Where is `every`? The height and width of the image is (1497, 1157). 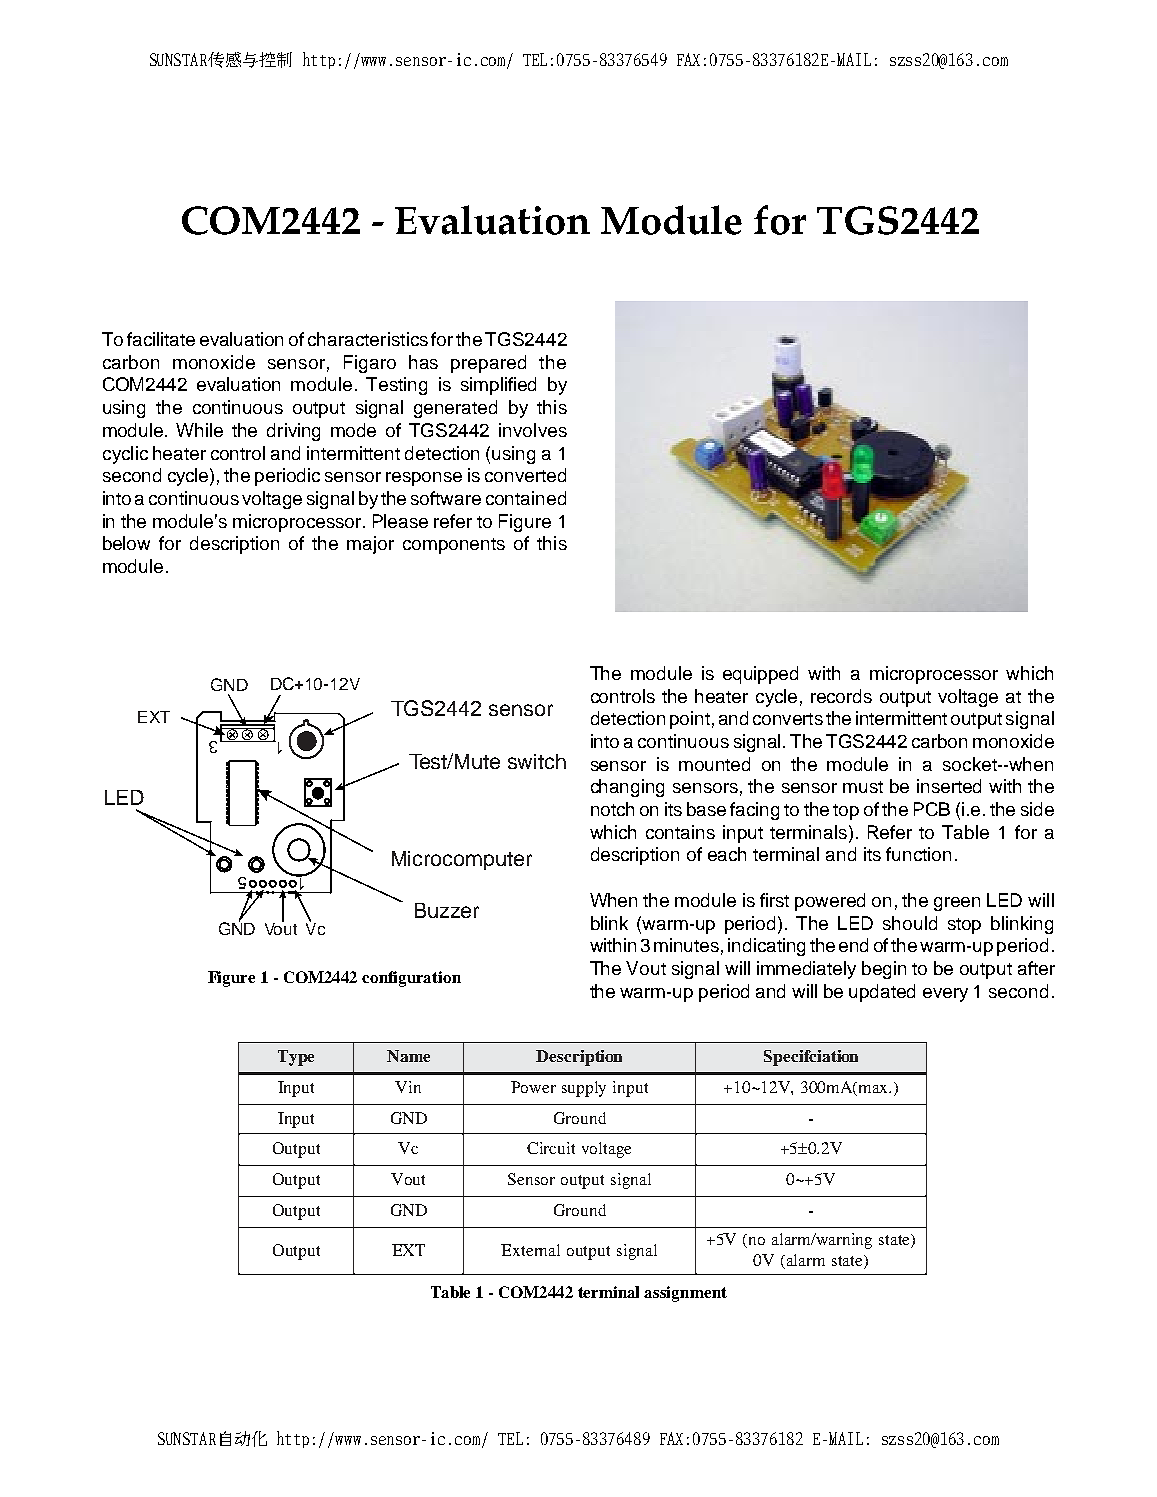
every is located at coordinates (945, 995).
